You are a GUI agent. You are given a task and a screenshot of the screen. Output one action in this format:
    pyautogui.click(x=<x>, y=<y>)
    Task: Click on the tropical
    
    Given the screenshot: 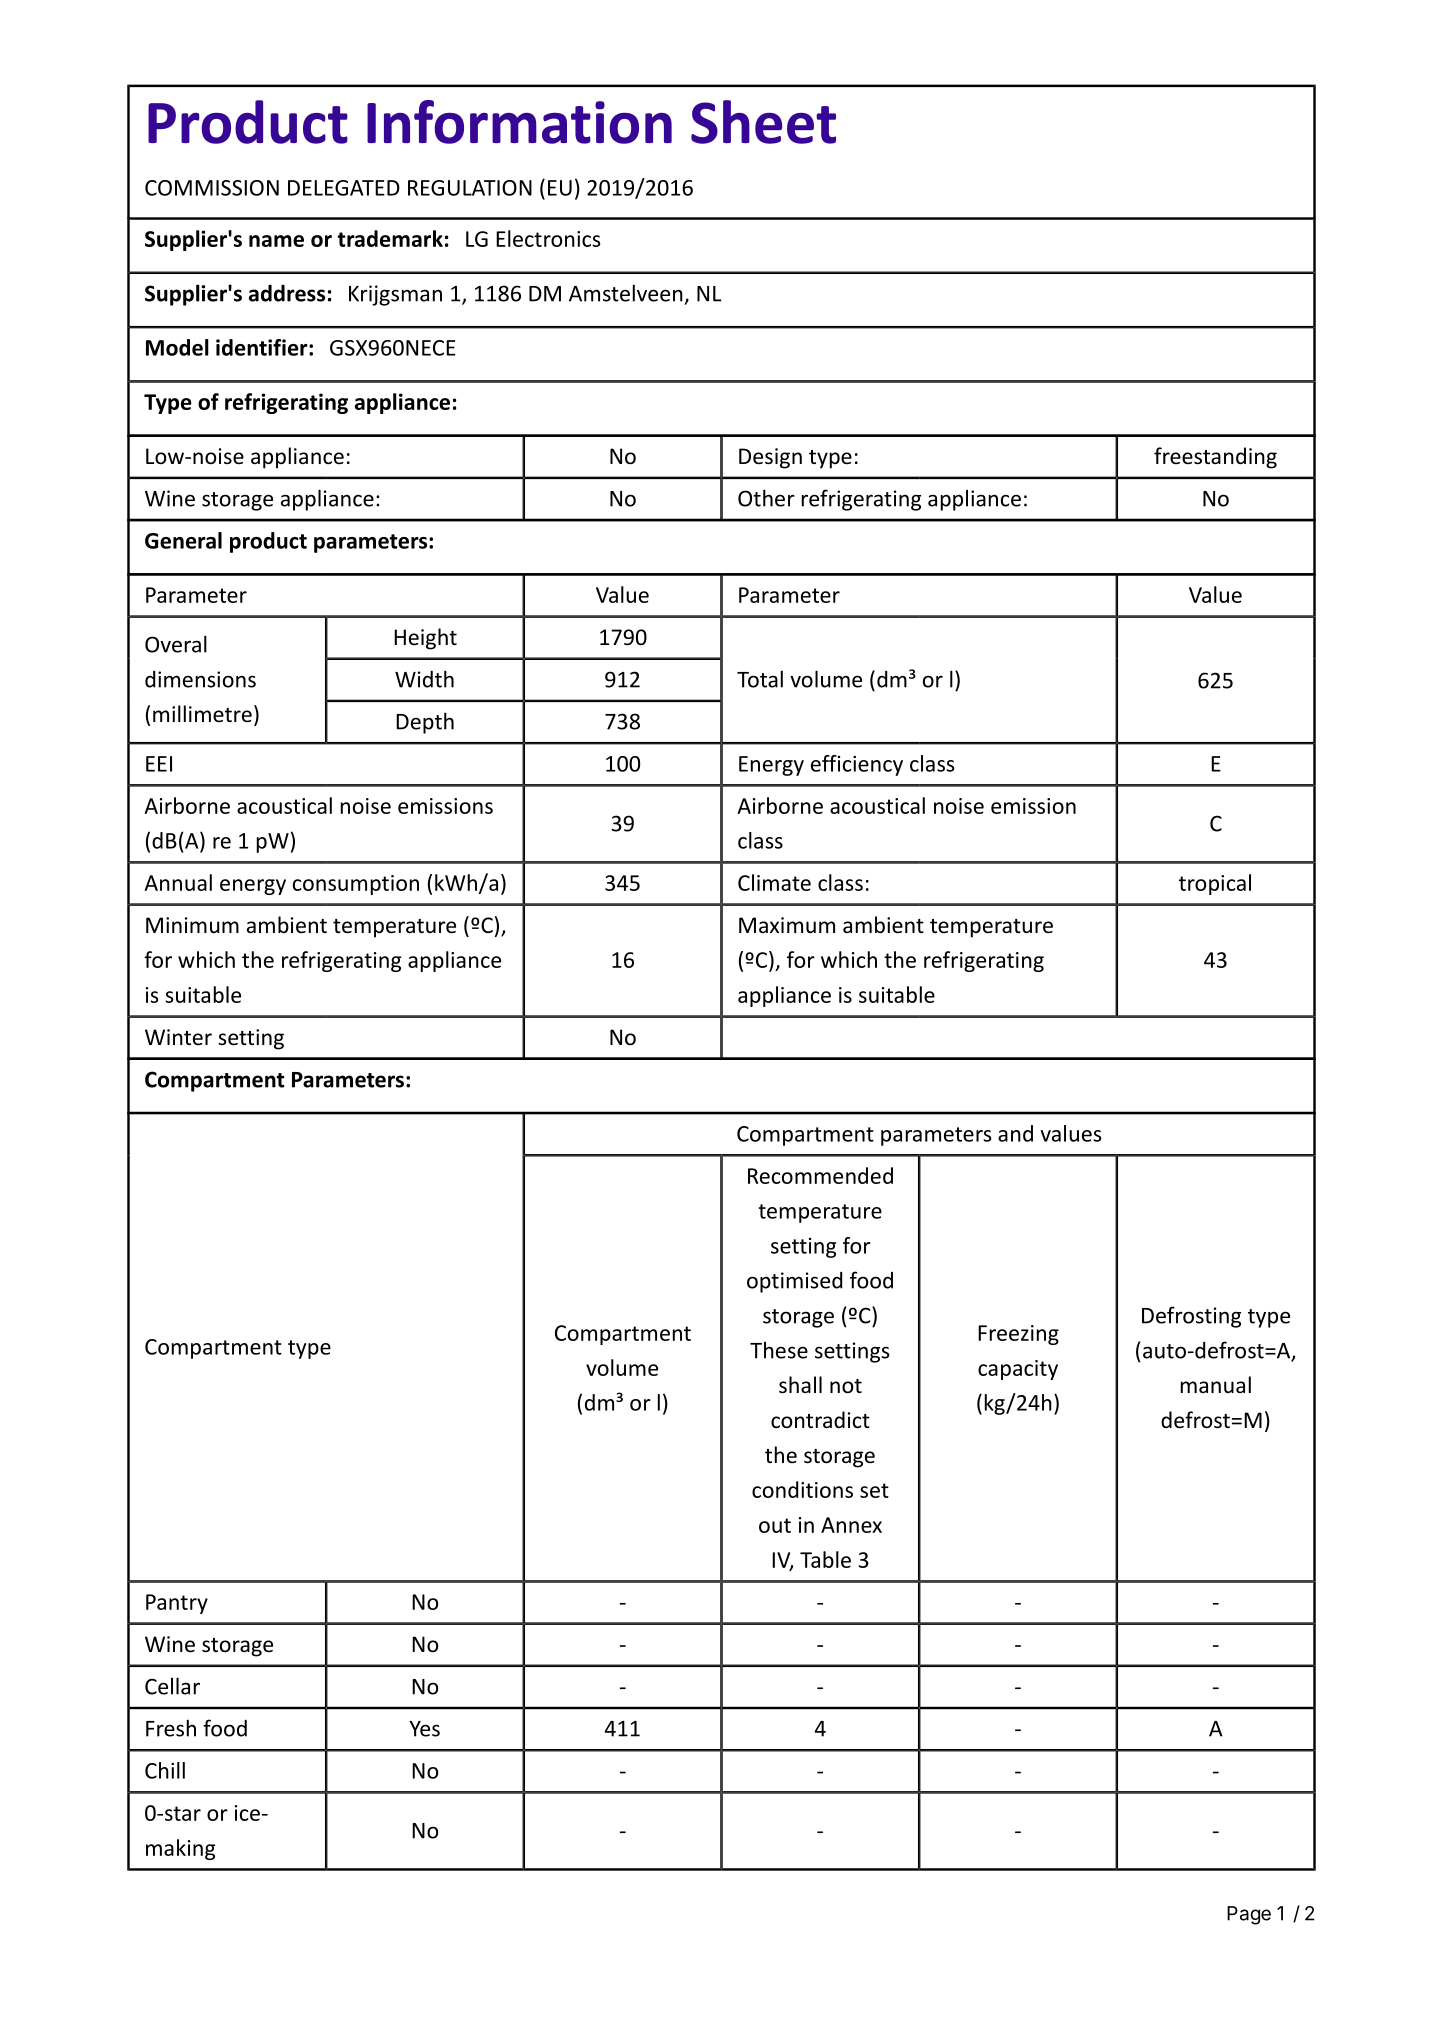 What is the action you would take?
    pyautogui.click(x=1215, y=884)
